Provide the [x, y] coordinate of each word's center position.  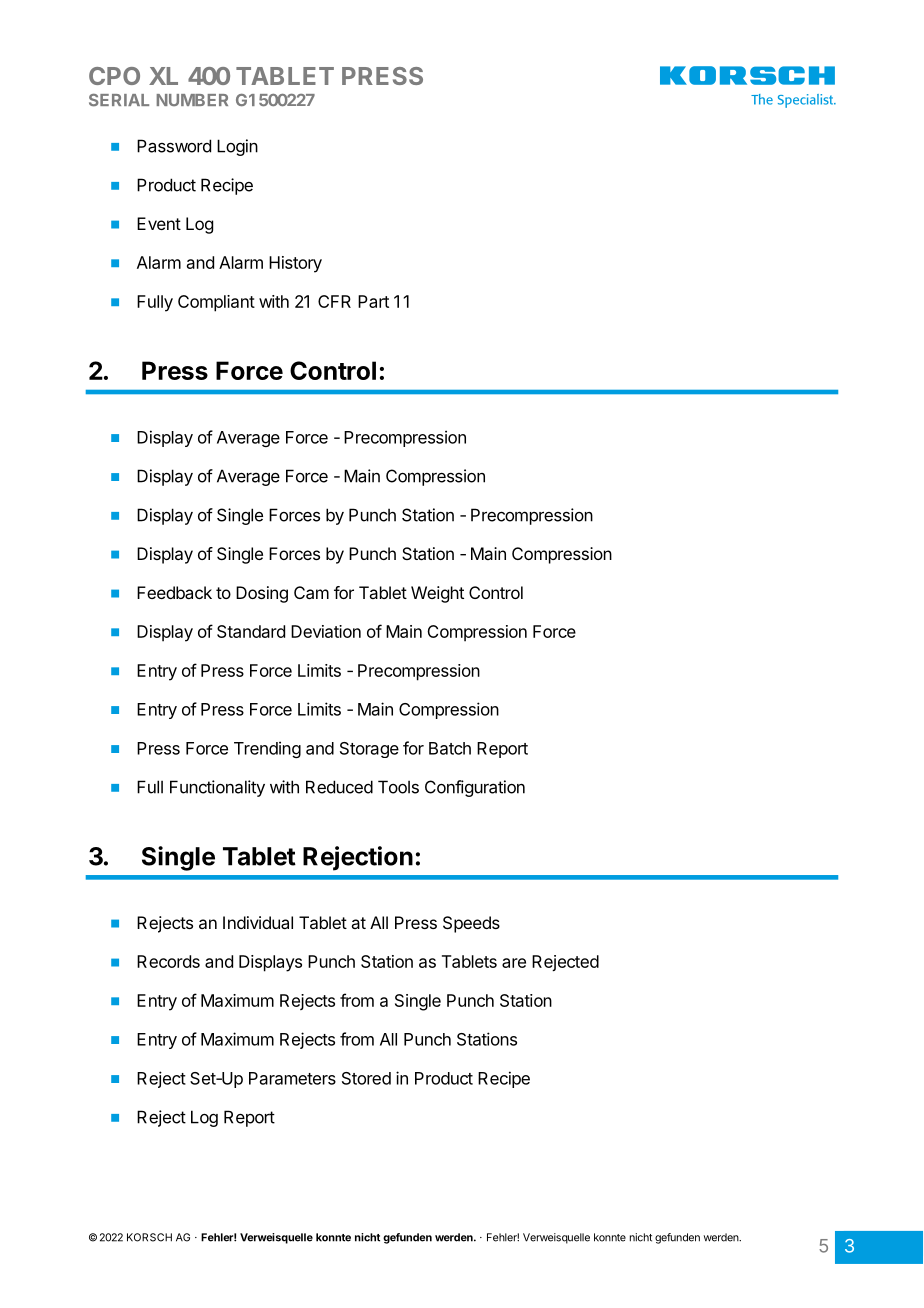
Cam [311, 592]
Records [168, 961]
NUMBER [192, 100]
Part [373, 301]
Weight [437, 594]
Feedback [174, 592]
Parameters [292, 1078]
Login [237, 147]
